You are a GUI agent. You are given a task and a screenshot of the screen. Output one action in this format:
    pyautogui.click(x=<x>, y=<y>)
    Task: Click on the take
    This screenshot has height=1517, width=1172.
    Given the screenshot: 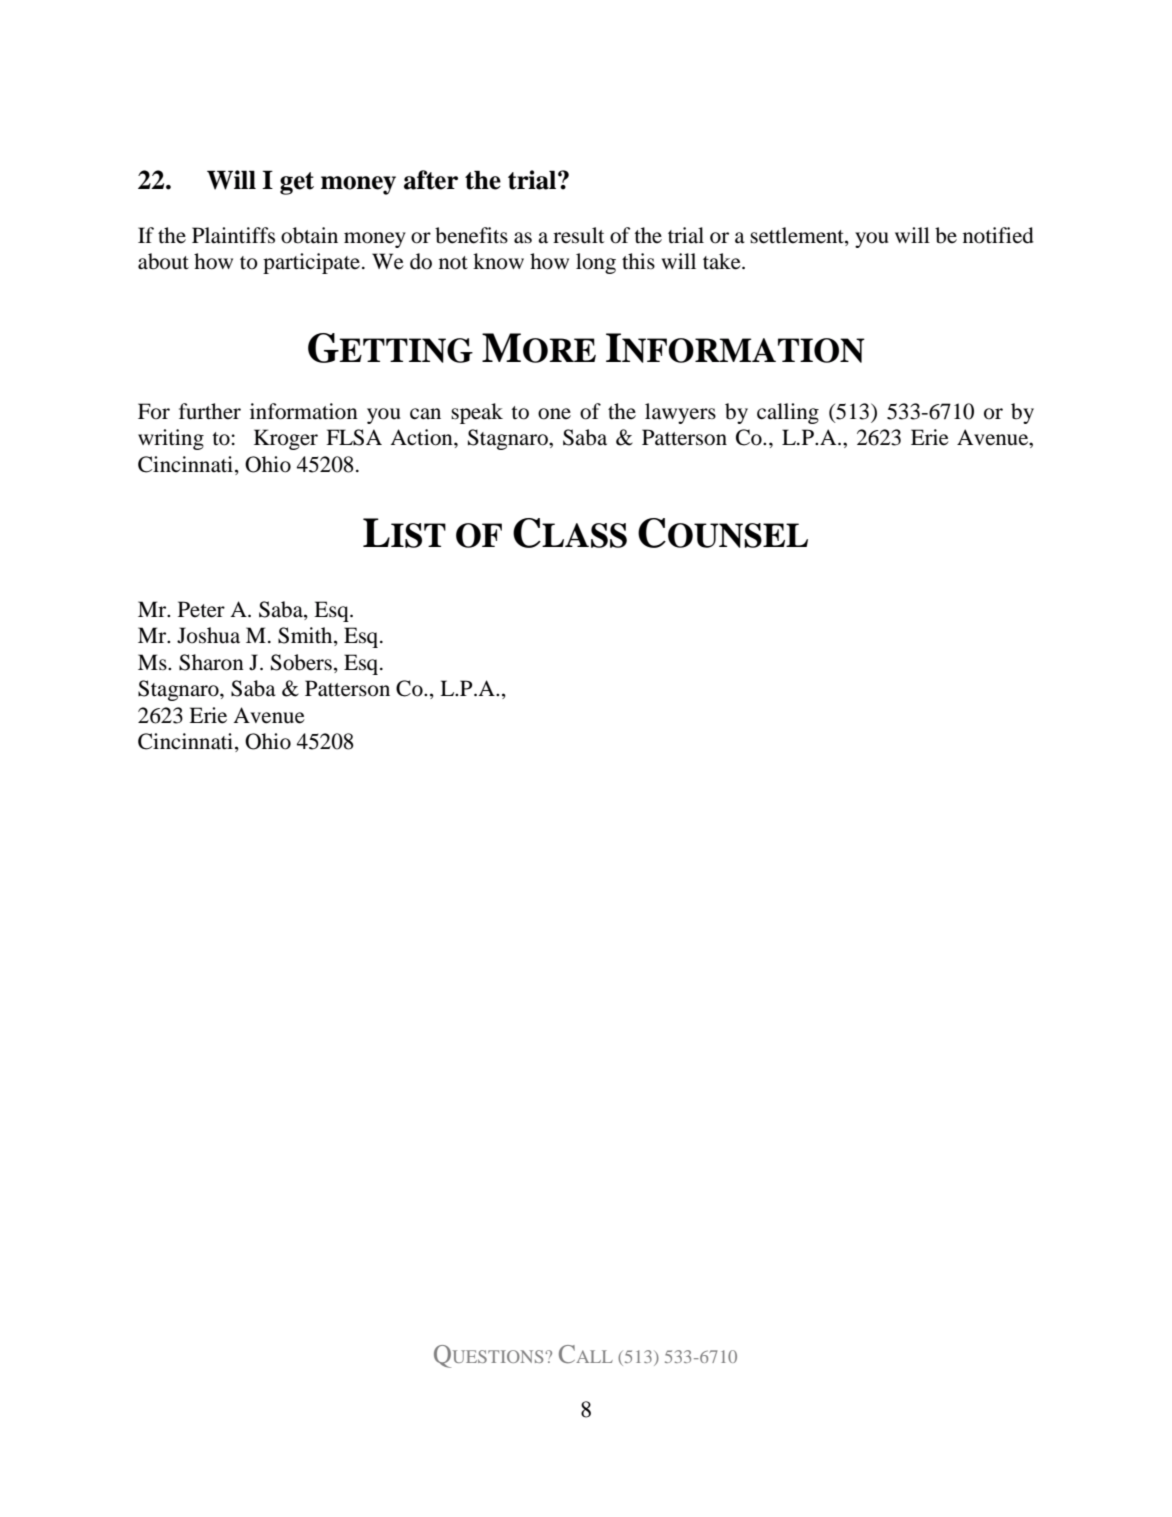 What is the action you would take?
    pyautogui.click(x=723, y=261)
